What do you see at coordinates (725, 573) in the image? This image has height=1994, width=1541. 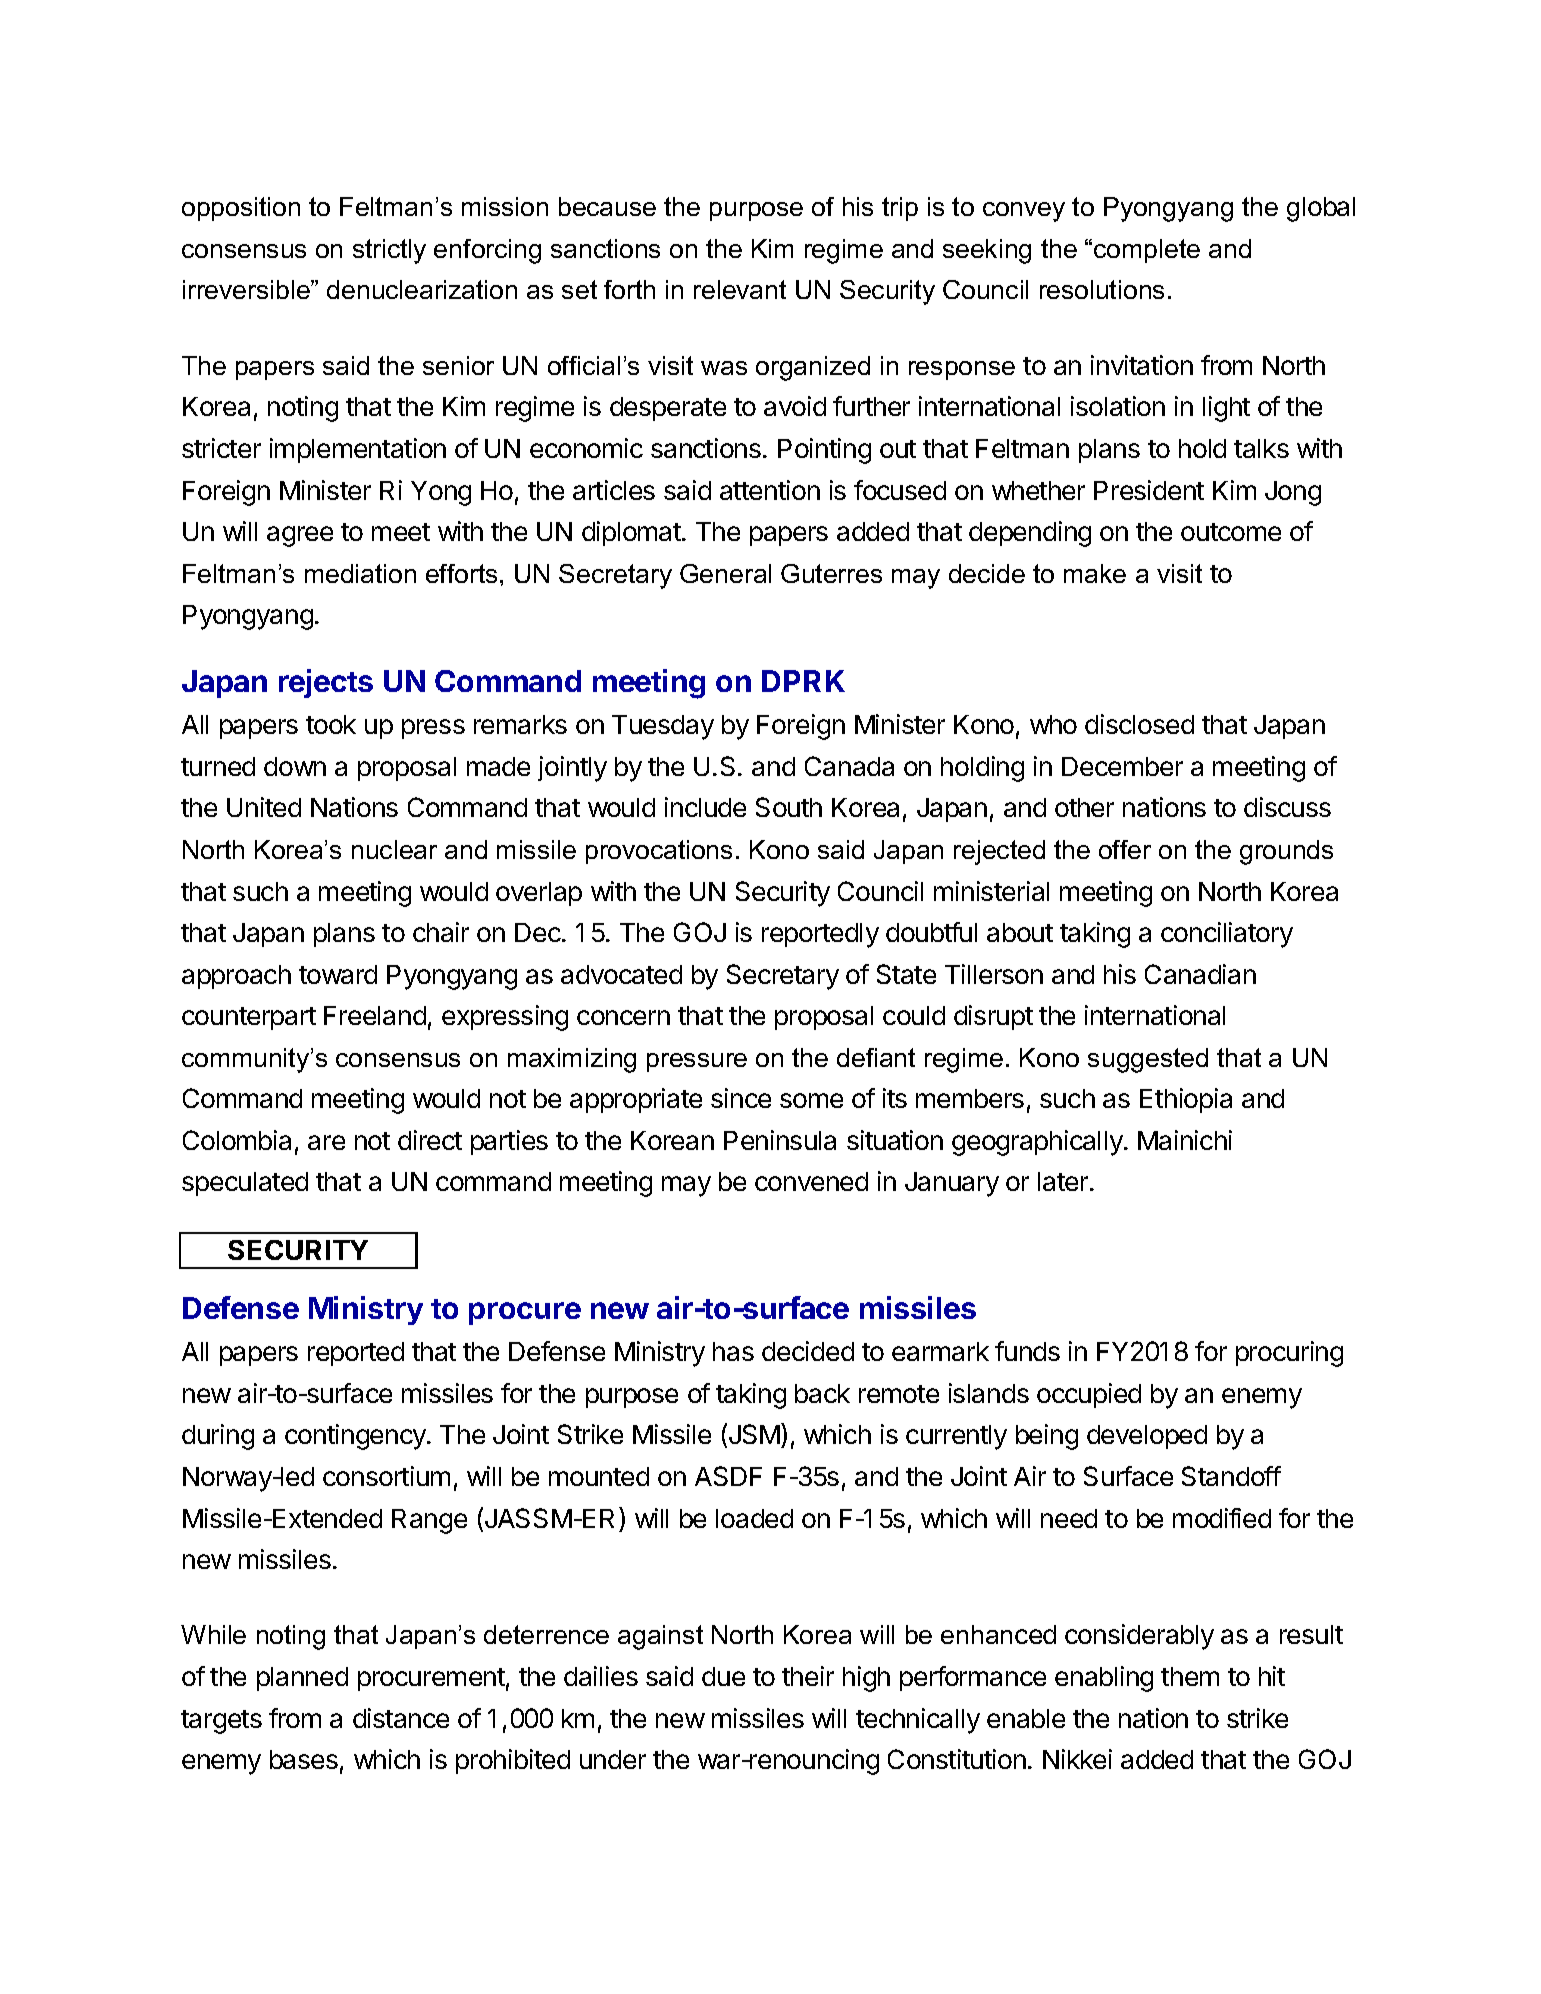 I see `General` at bounding box center [725, 573].
